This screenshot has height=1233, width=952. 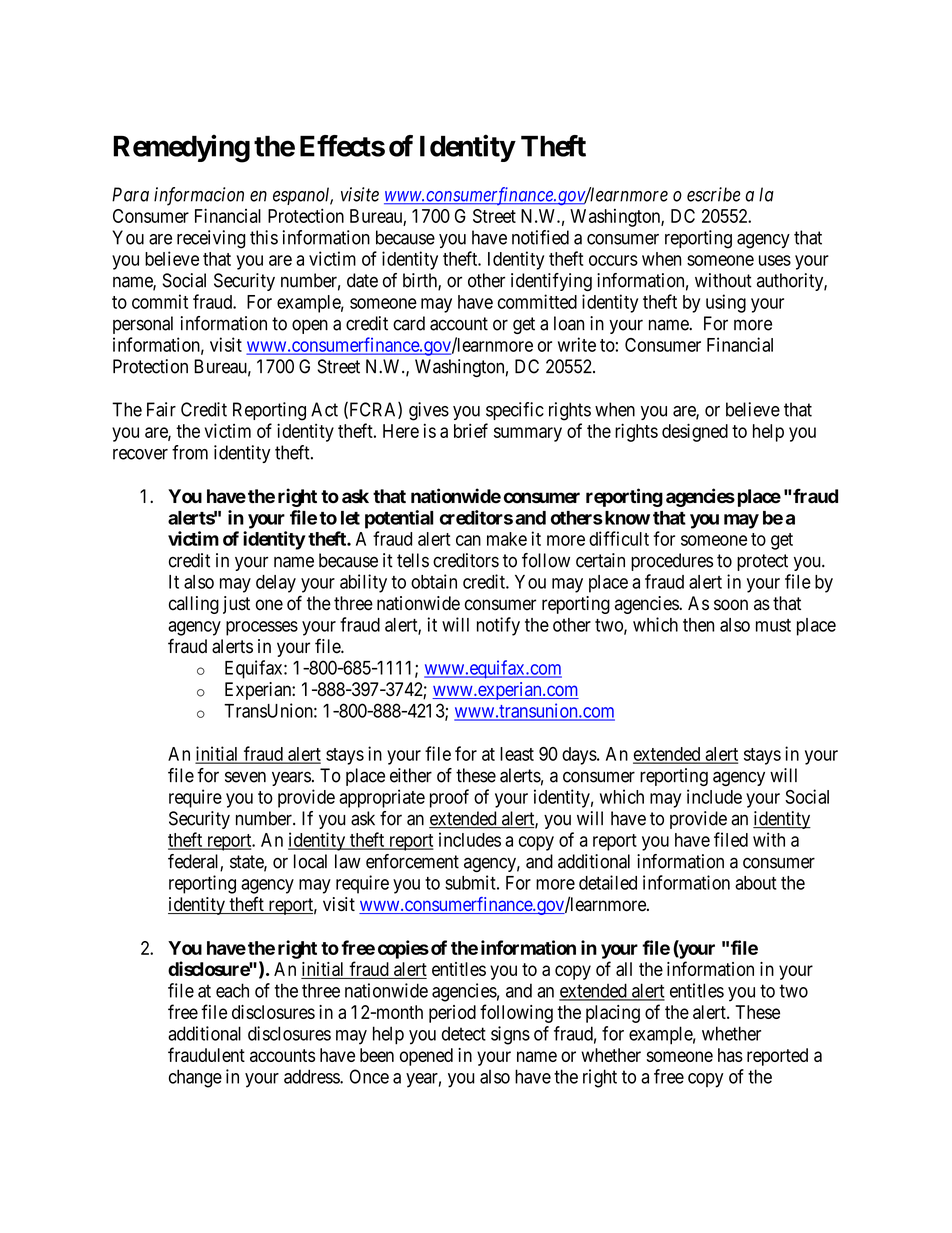 What do you see at coordinates (730, 1055) in the screenshot?
I see `has` at bounding box center [730, 1055].
